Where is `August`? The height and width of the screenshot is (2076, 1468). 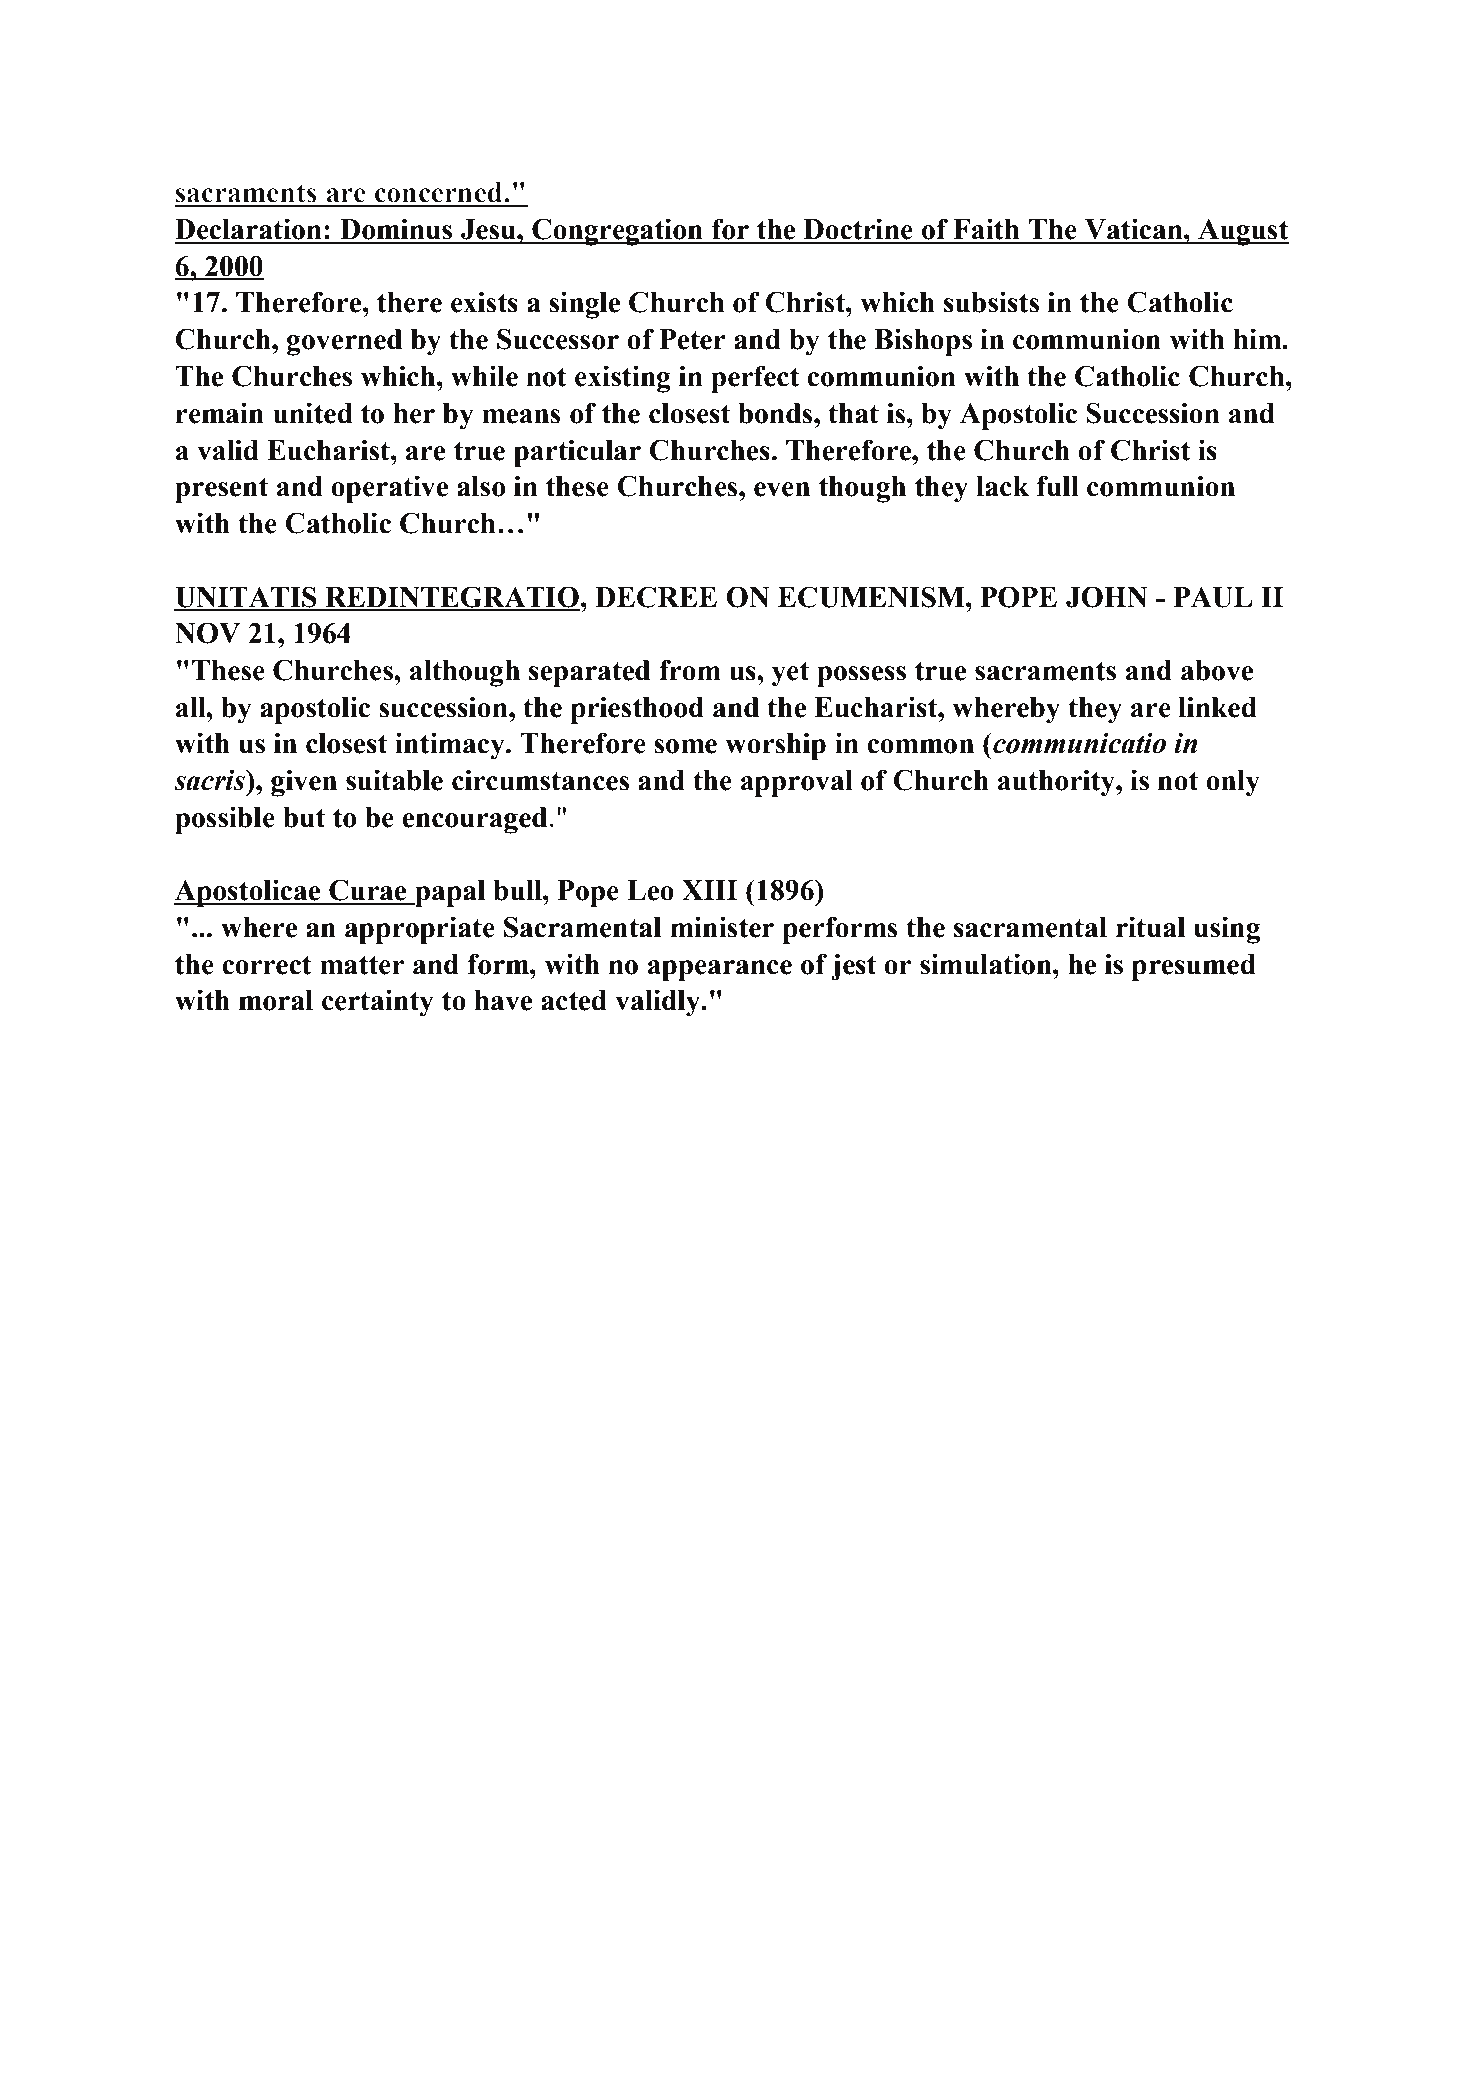 August is located at coordinates (1242, 232).
